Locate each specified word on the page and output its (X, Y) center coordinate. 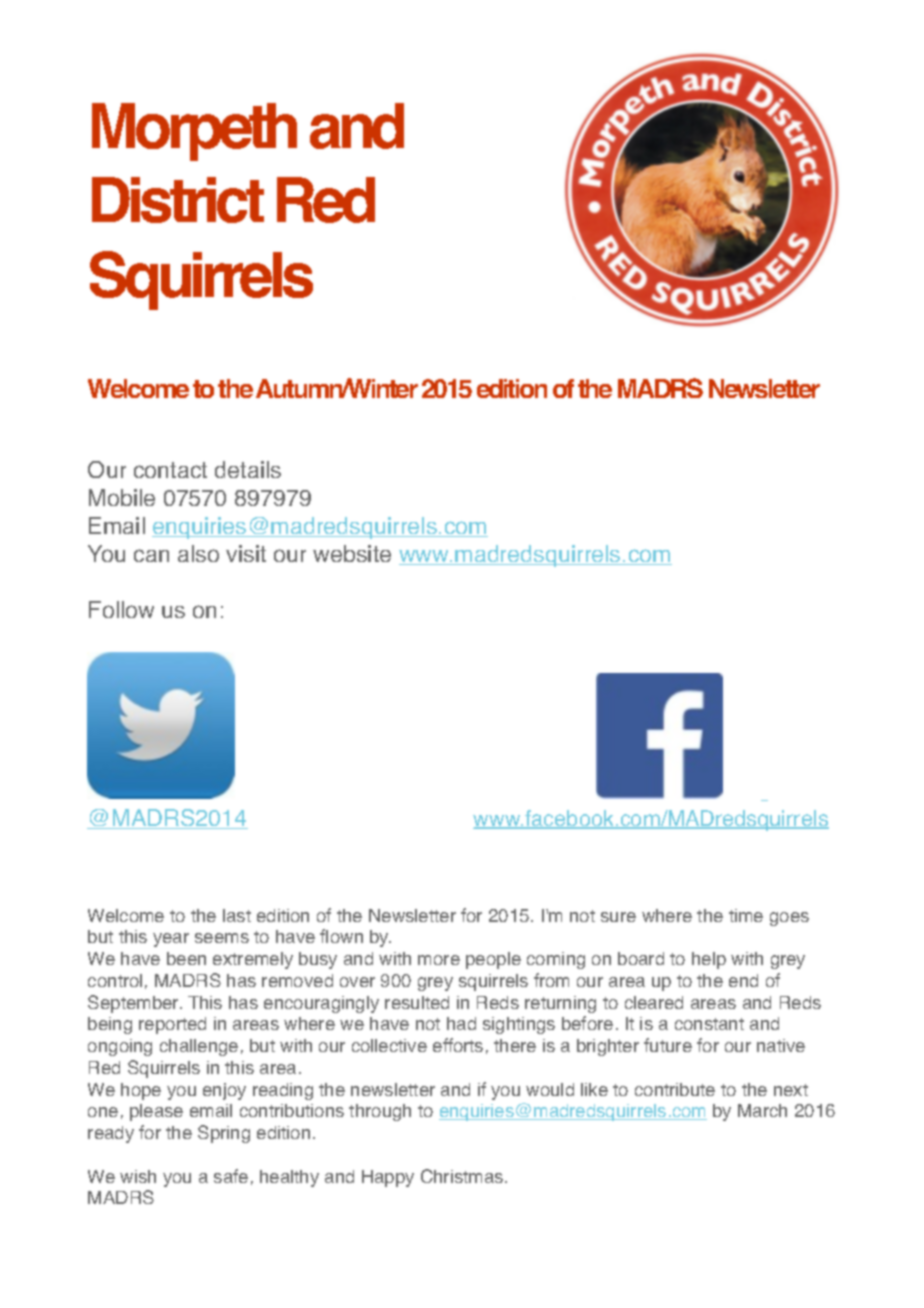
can (151, 555)
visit (246, 553)
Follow (121, 609)
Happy (388, 1178)
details (248, 469)
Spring (224, 1134)
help (709, 960)
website (352, 553)
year (171, 940)
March (762, 1110)
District (178, 200)
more (439, 960)
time (746, 915)
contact (170, 470)
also (198, 553)
